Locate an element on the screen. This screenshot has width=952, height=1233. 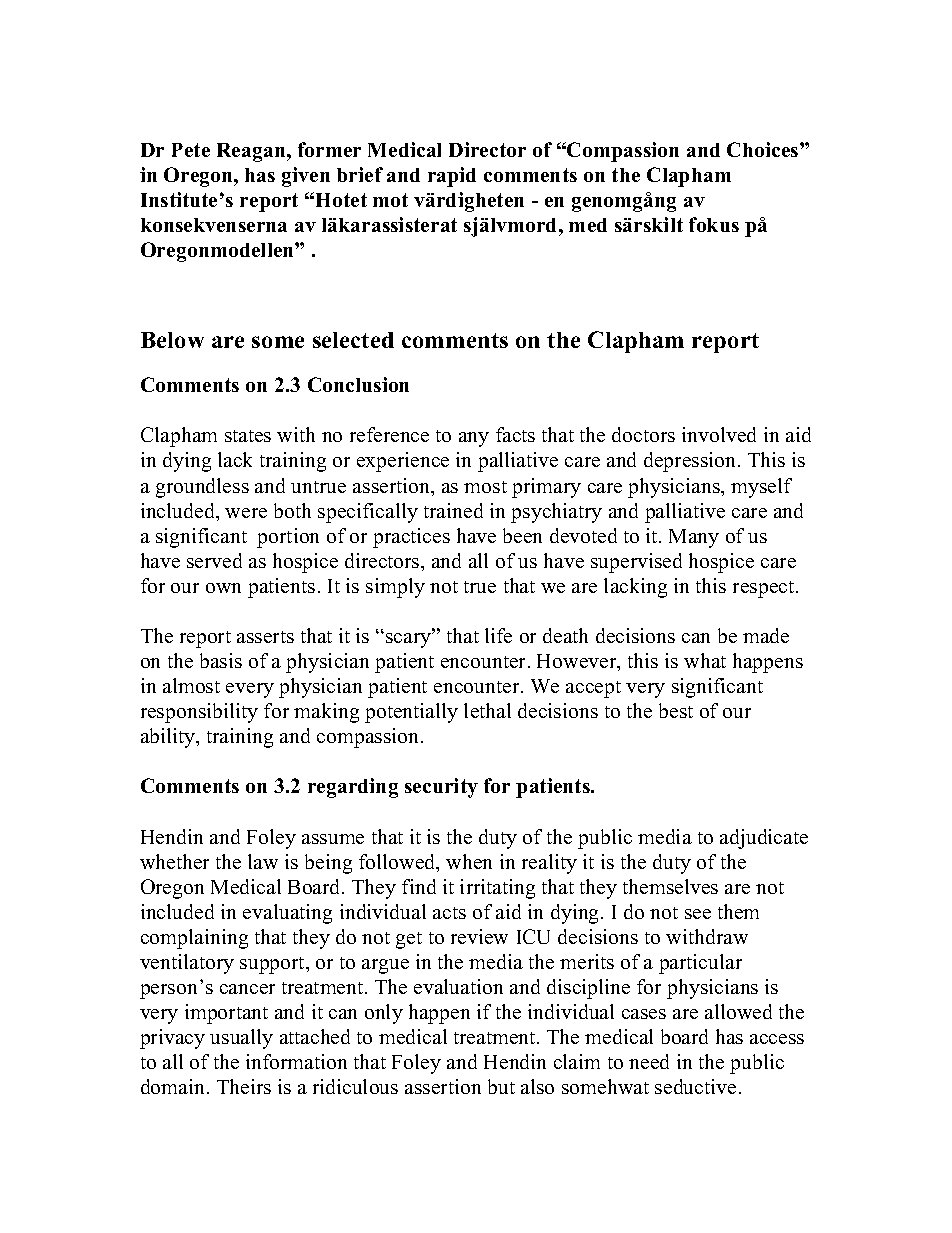
responsibility is located at coordinates (199, 713).
